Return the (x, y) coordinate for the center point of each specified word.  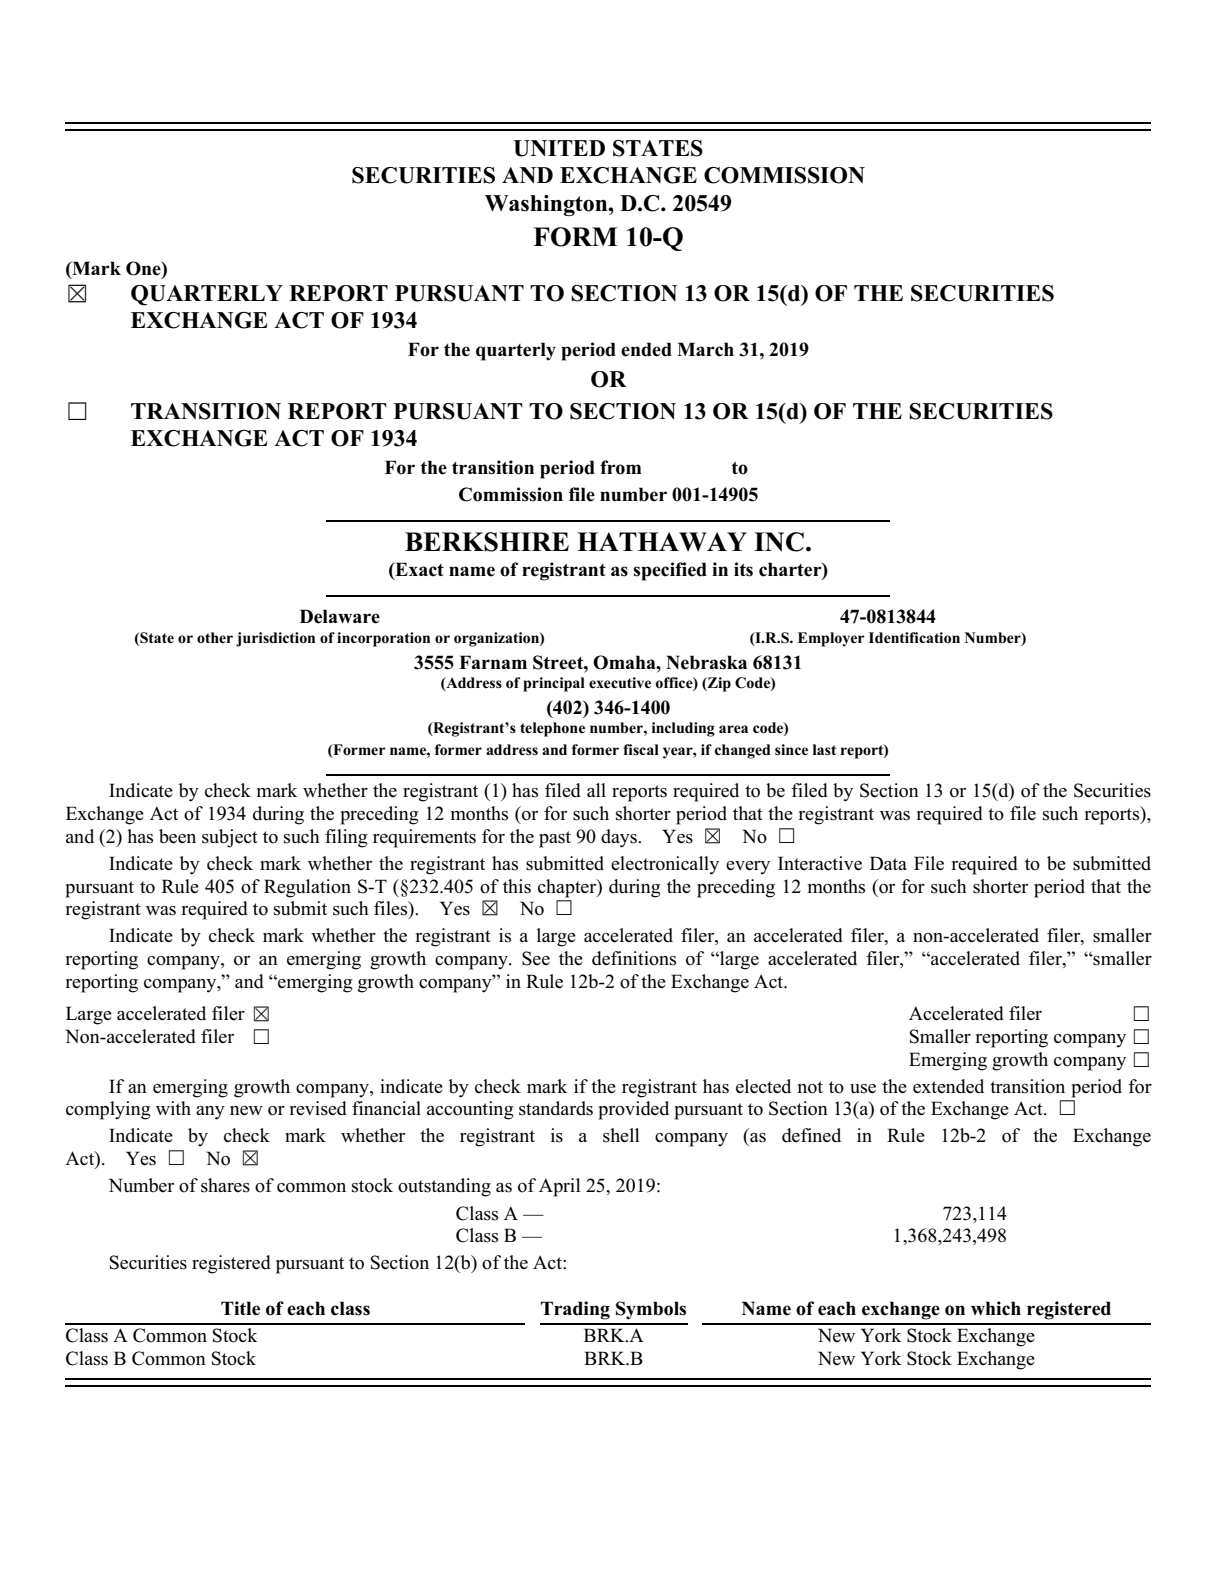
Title (240, 1308)
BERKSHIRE (487, 542)
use (863, 1089)
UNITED (559, 148)
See (536, 958)
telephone (552, 729)
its (743, 569)
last (824, 749)
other (215, 638)
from (621, 467)
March (705, 349)
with (173, 1108)
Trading (575, 1310)
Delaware (340, 616)
